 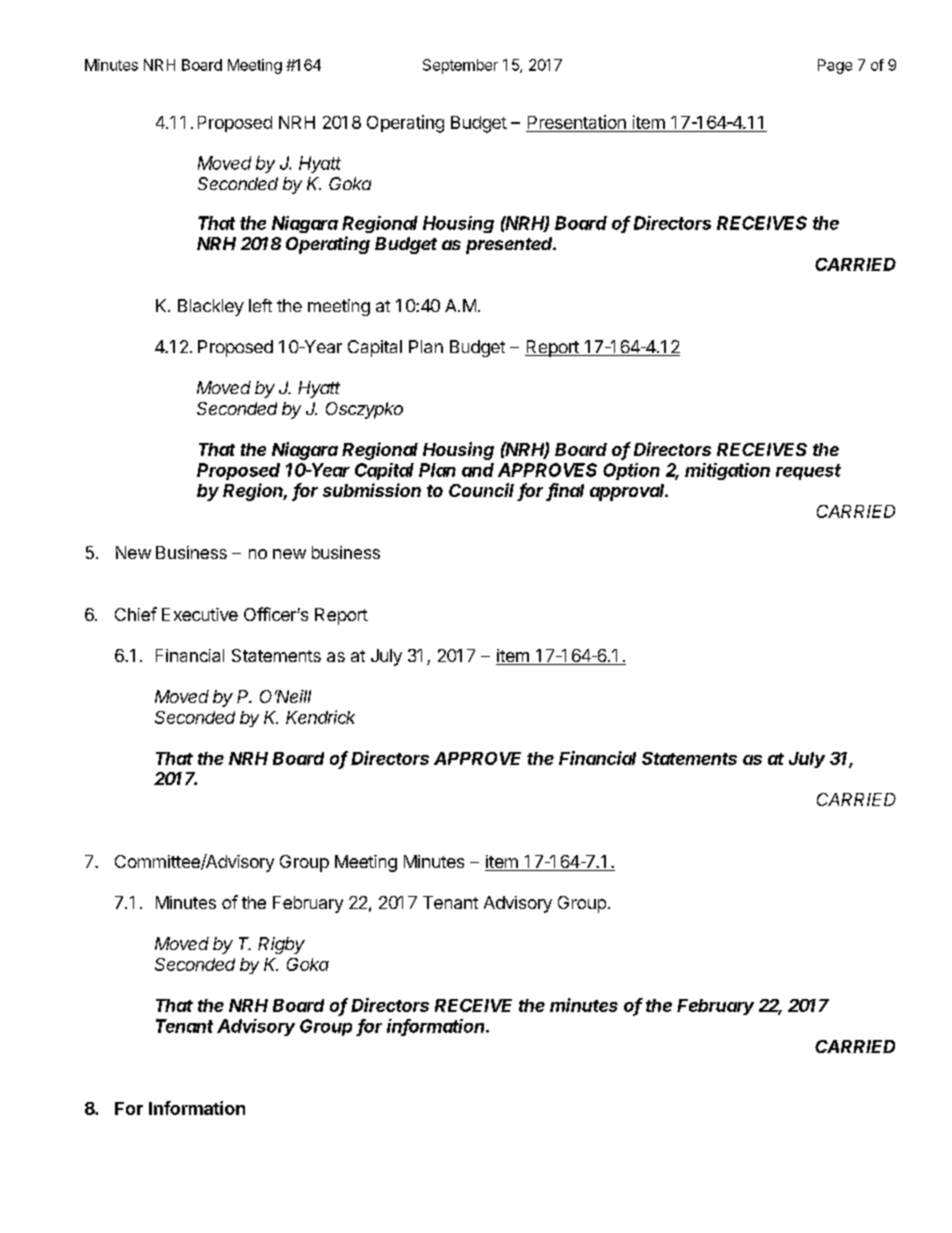 What do you see at coordinates (577, 122) in the page?
I see `Presentation` at bounding box center [577, 122].
